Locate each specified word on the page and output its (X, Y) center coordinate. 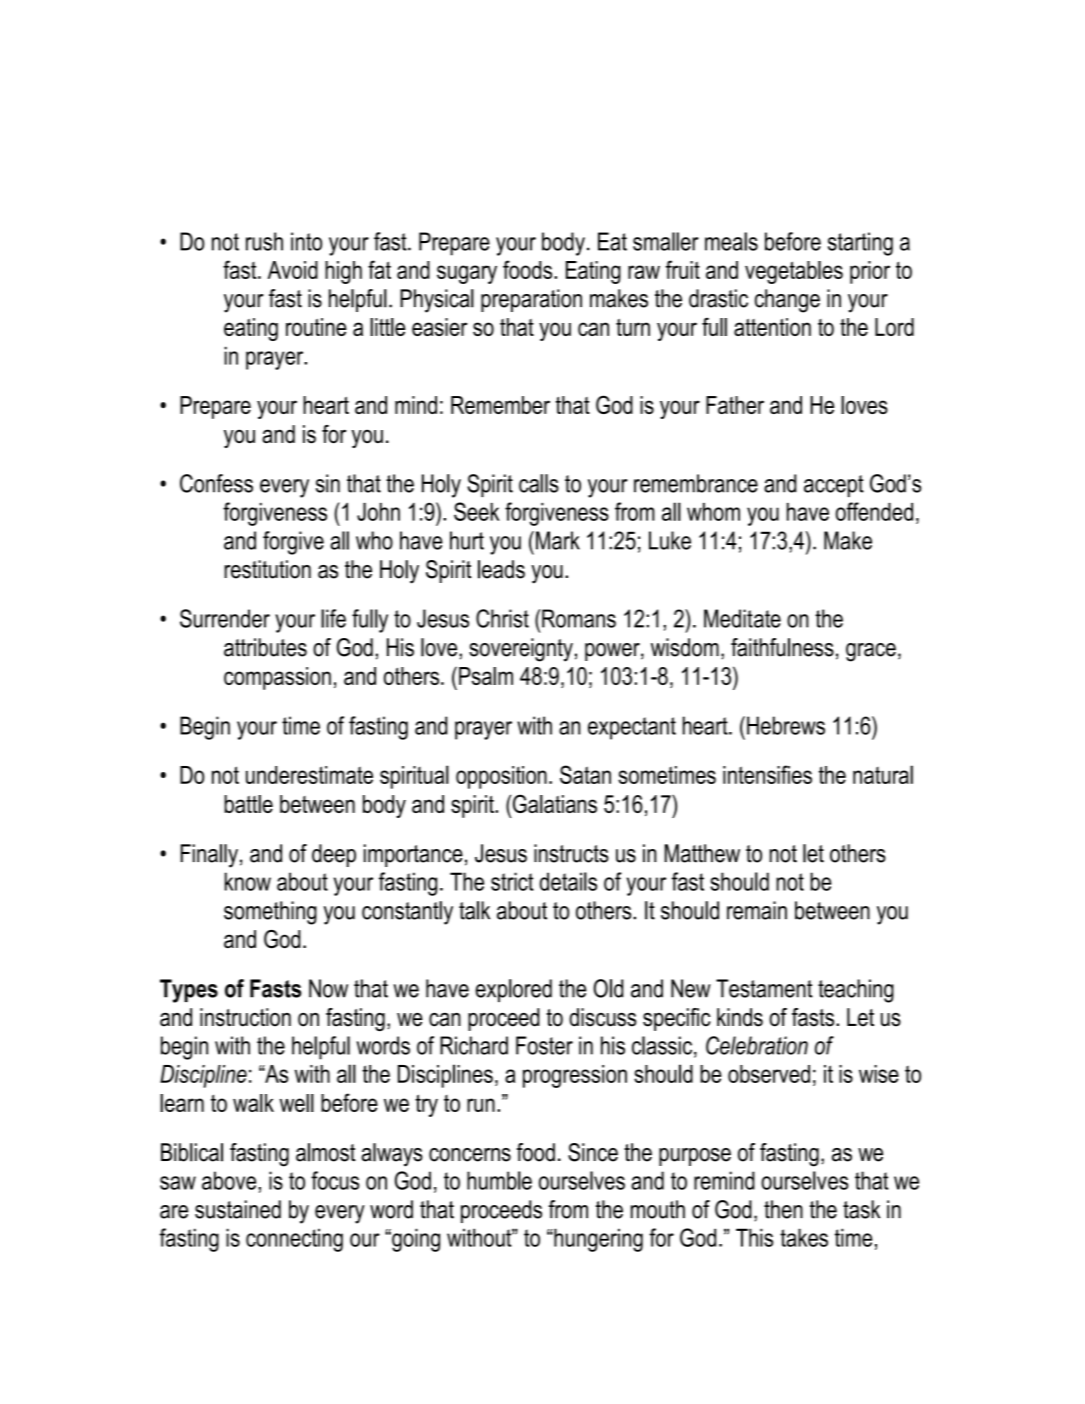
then (783, 1209)
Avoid (293, 270)
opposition (501, 777)
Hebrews (786, 725)
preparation (531, 300)
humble (499, 1180)
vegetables (794, 272)
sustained (238, 1209)
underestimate (309, 775)
